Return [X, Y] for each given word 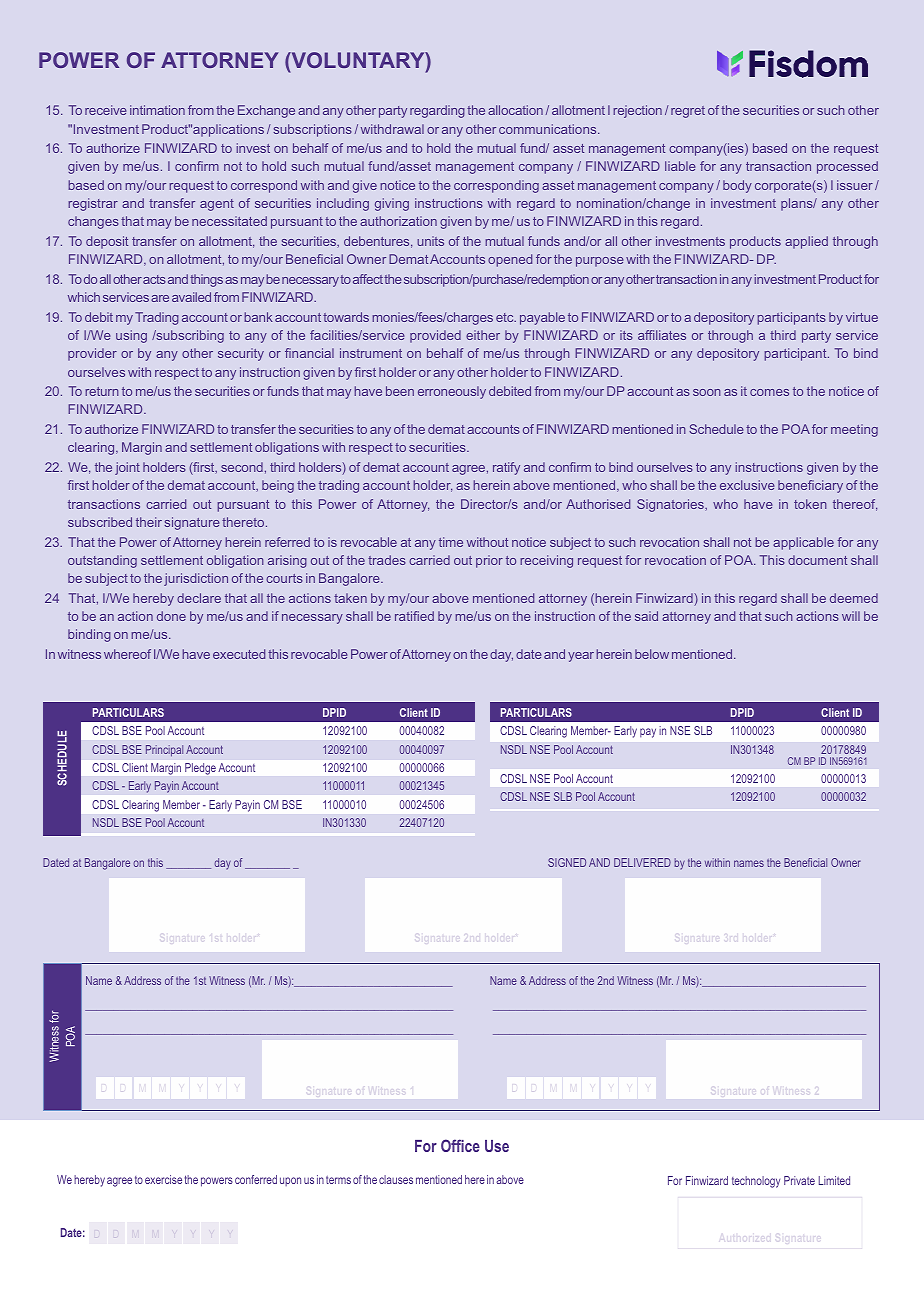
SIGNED [567, 862]
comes [769, 392]
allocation [515, 110]
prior [489, 561]
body [737, 186]
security [241, 354]
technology [756, 1182]
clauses [396, 1179]
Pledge [200, 769]
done [171, 616]
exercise [163, 1179]
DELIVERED [642, 862]
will [851, 616]
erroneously [452, 392]
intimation [157, 110]
